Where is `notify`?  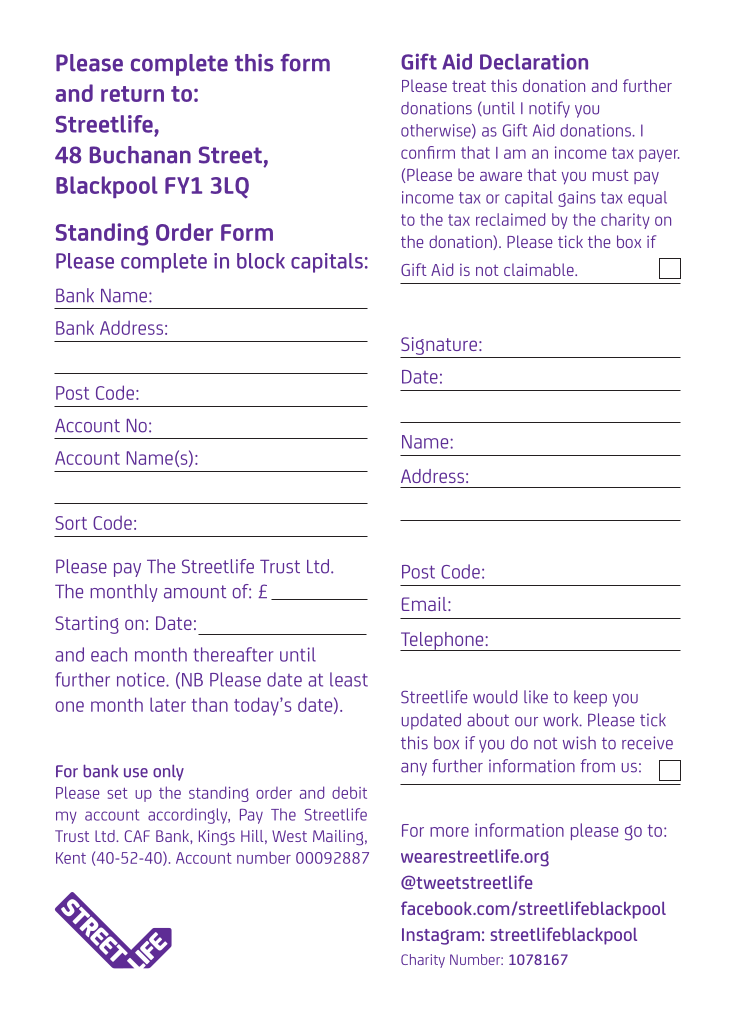 notify is located at coordinates (549, 109).
